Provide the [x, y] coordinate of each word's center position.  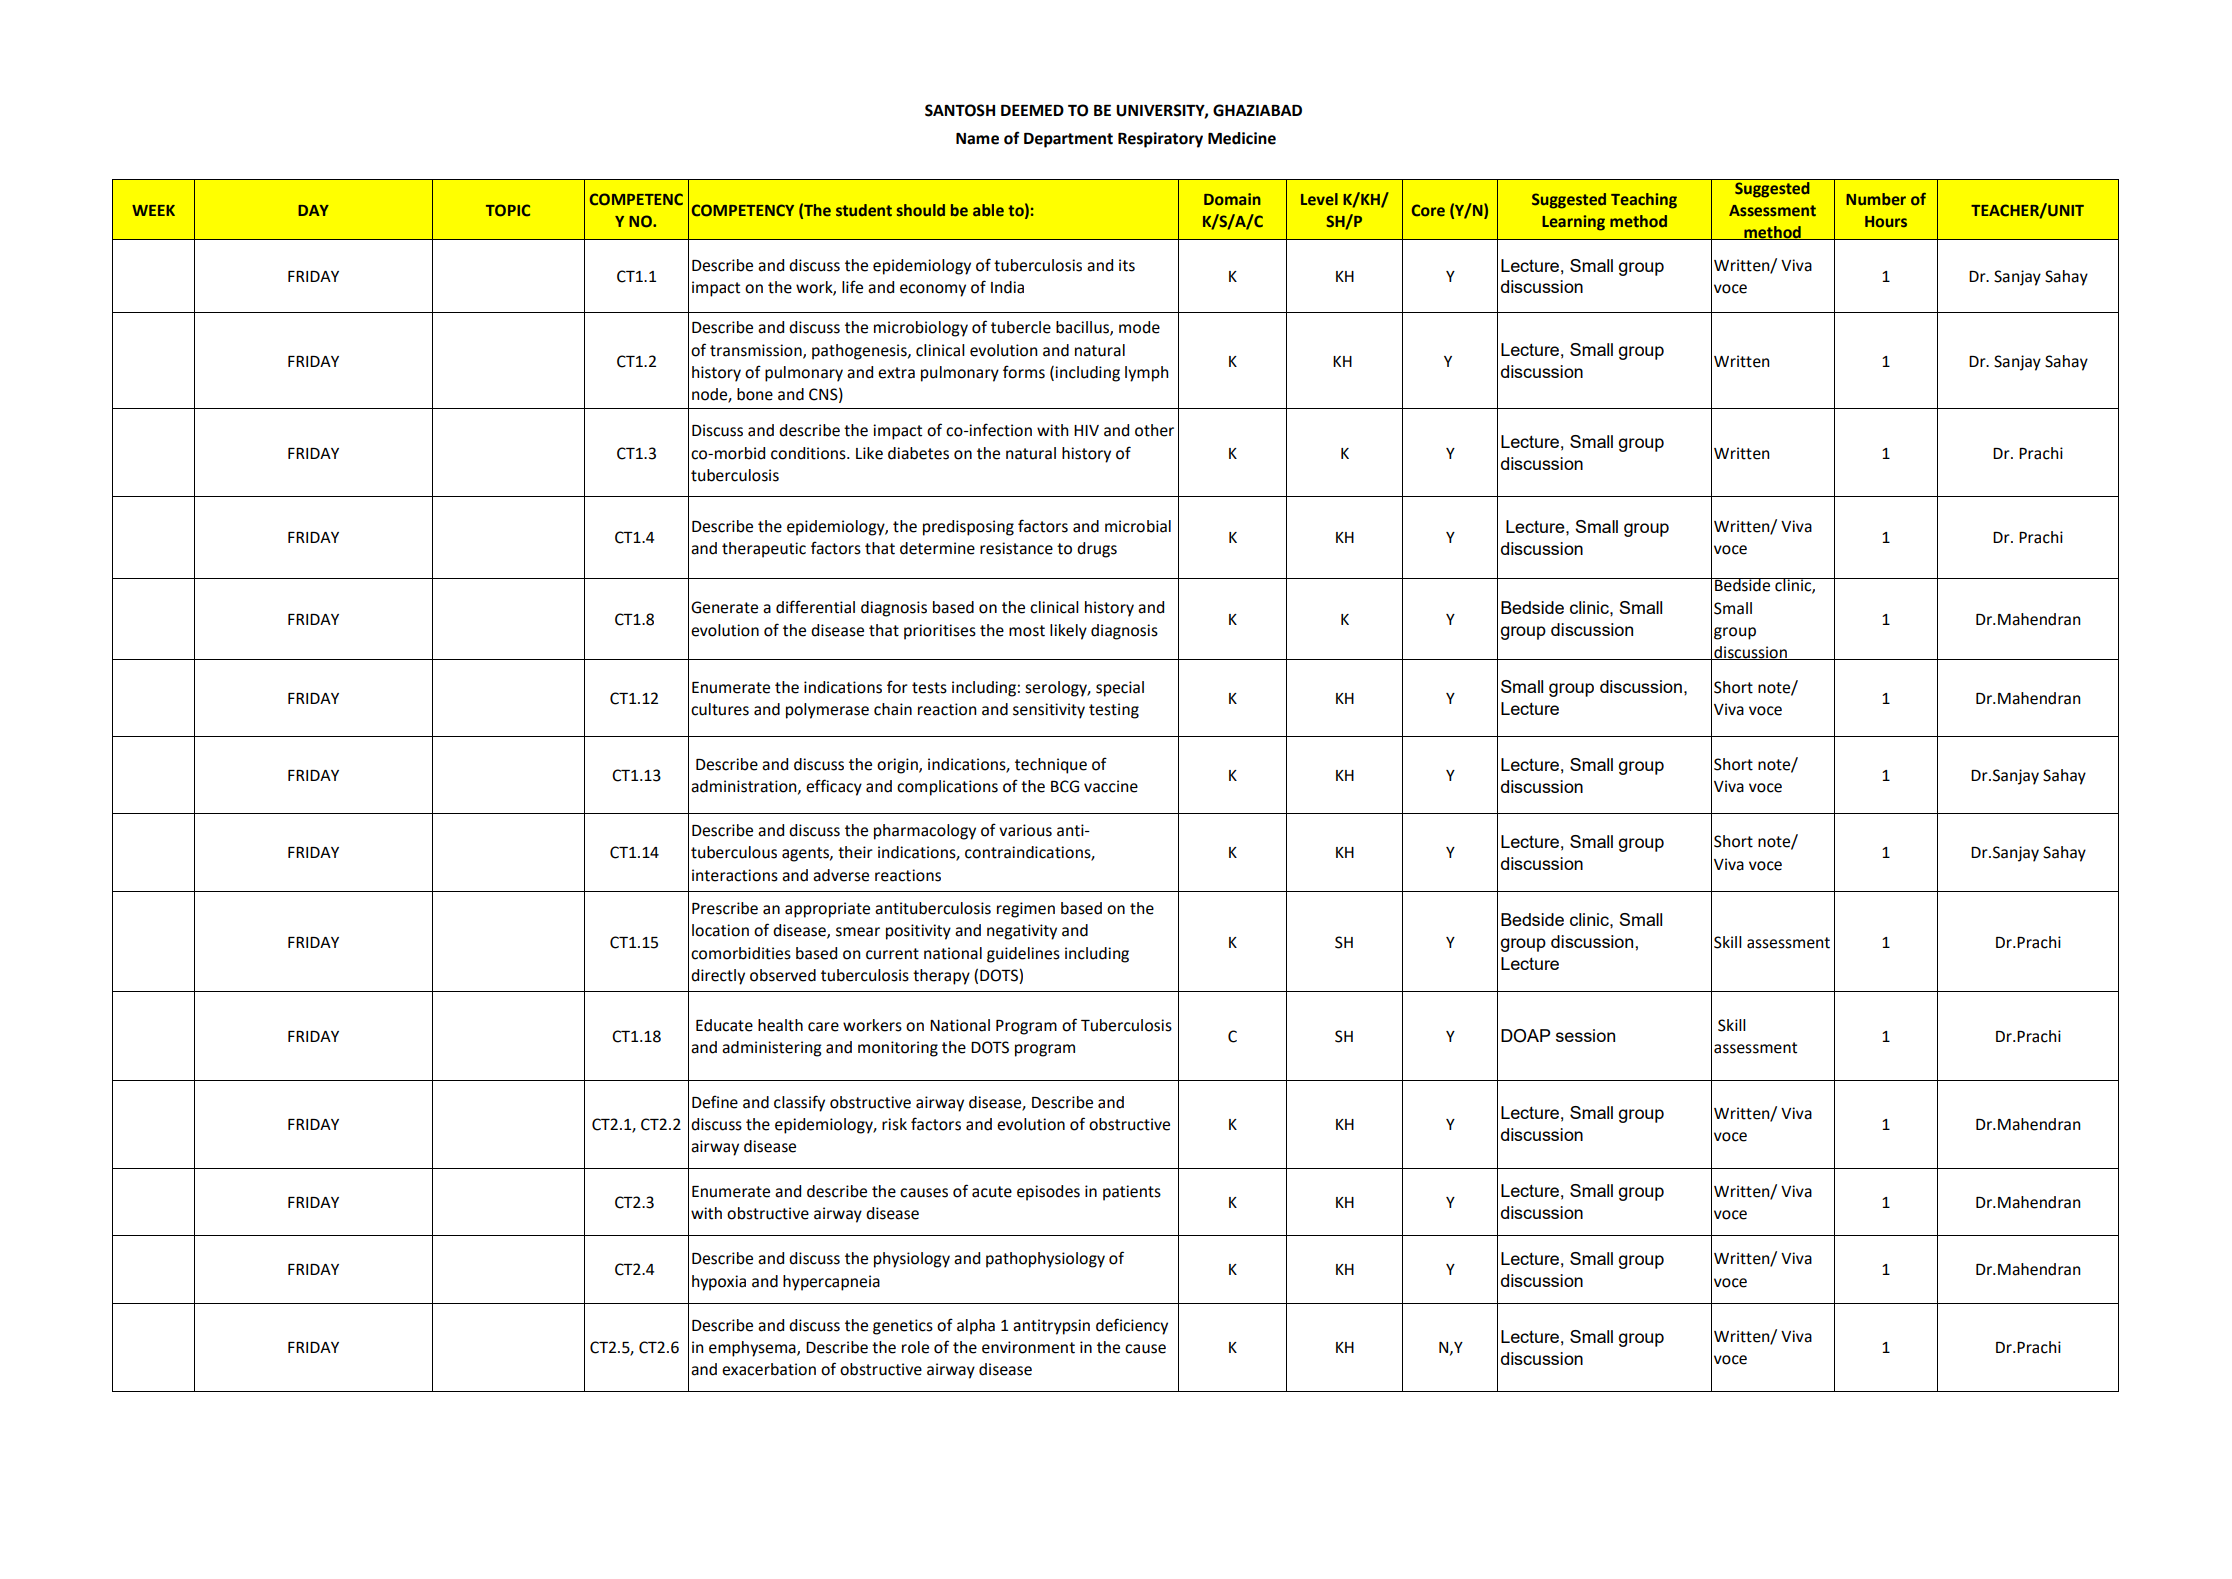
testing [1114, 711]
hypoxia [719, 1283]
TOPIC [508, 210]
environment [1028, 1347]
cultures [720, 709]
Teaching [1644, 201]
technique [1051, 766]
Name [977, 139]
